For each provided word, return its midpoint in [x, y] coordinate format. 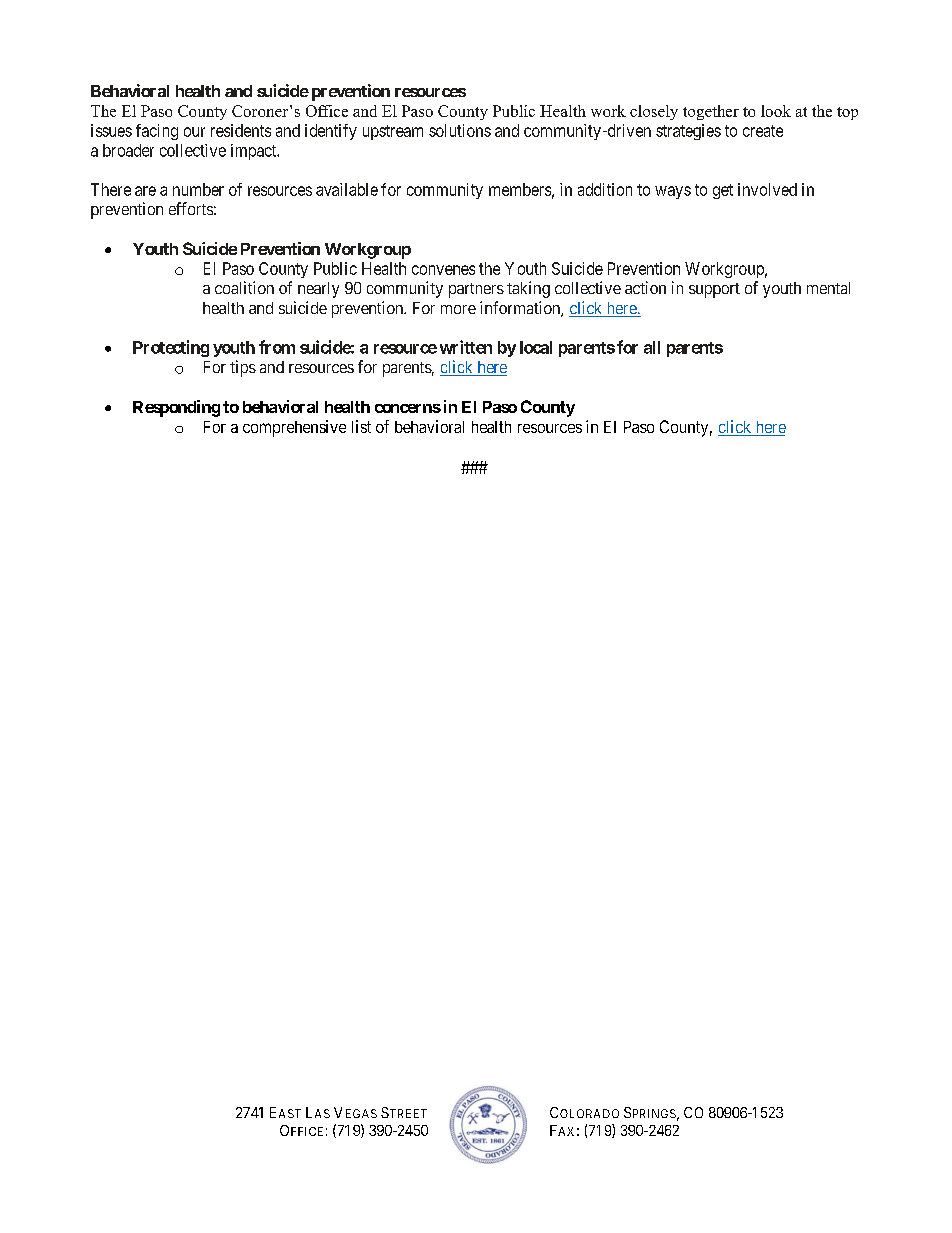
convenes [443, 270]
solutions [460, 130]
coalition [244, 287]
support [714, 290]
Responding [176, 408]
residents [241, 130]
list [361, 426]
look [776, 111]
